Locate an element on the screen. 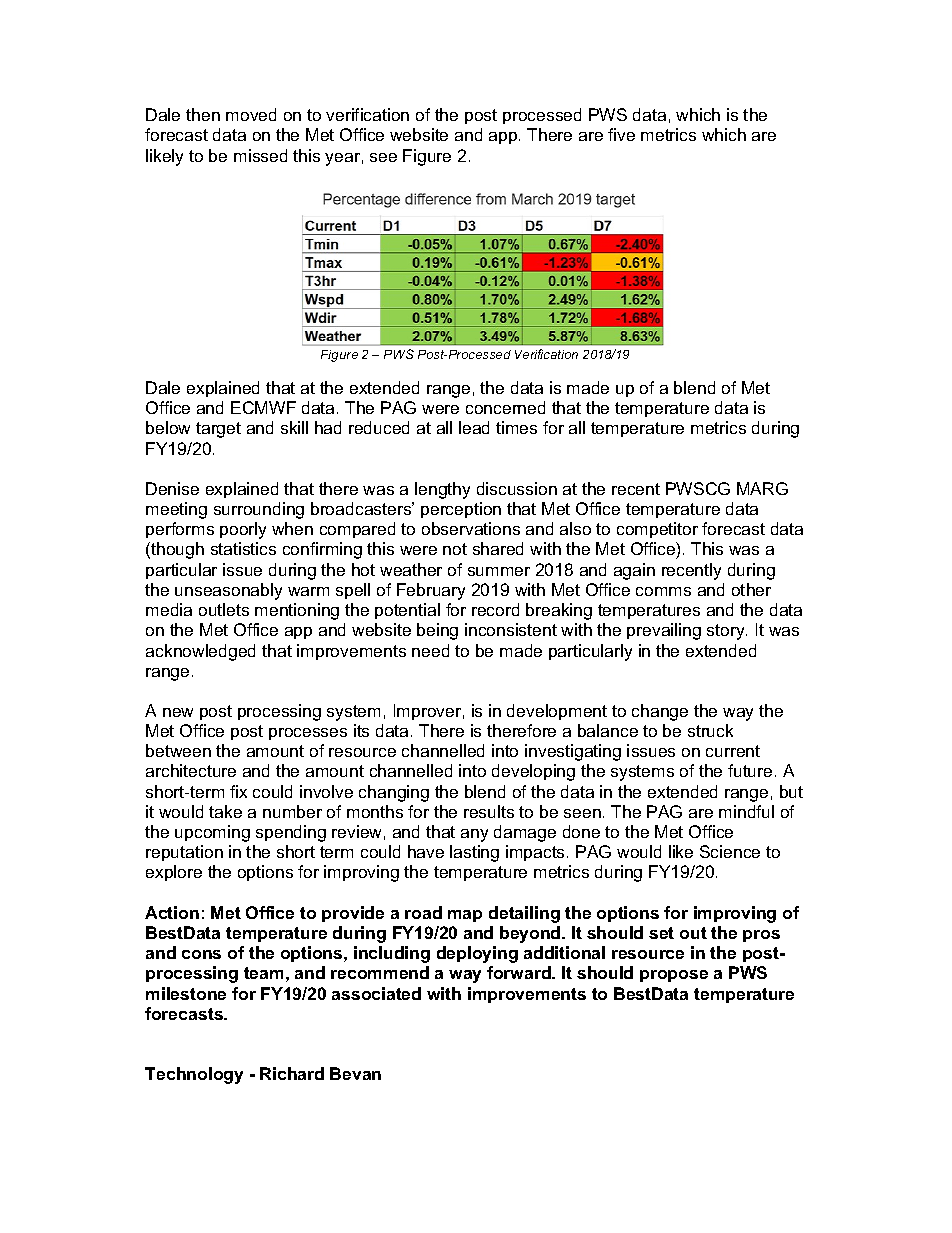 The width and height of the screenshot is (952, 1233). MARG is located at coordinates (762, 488).
